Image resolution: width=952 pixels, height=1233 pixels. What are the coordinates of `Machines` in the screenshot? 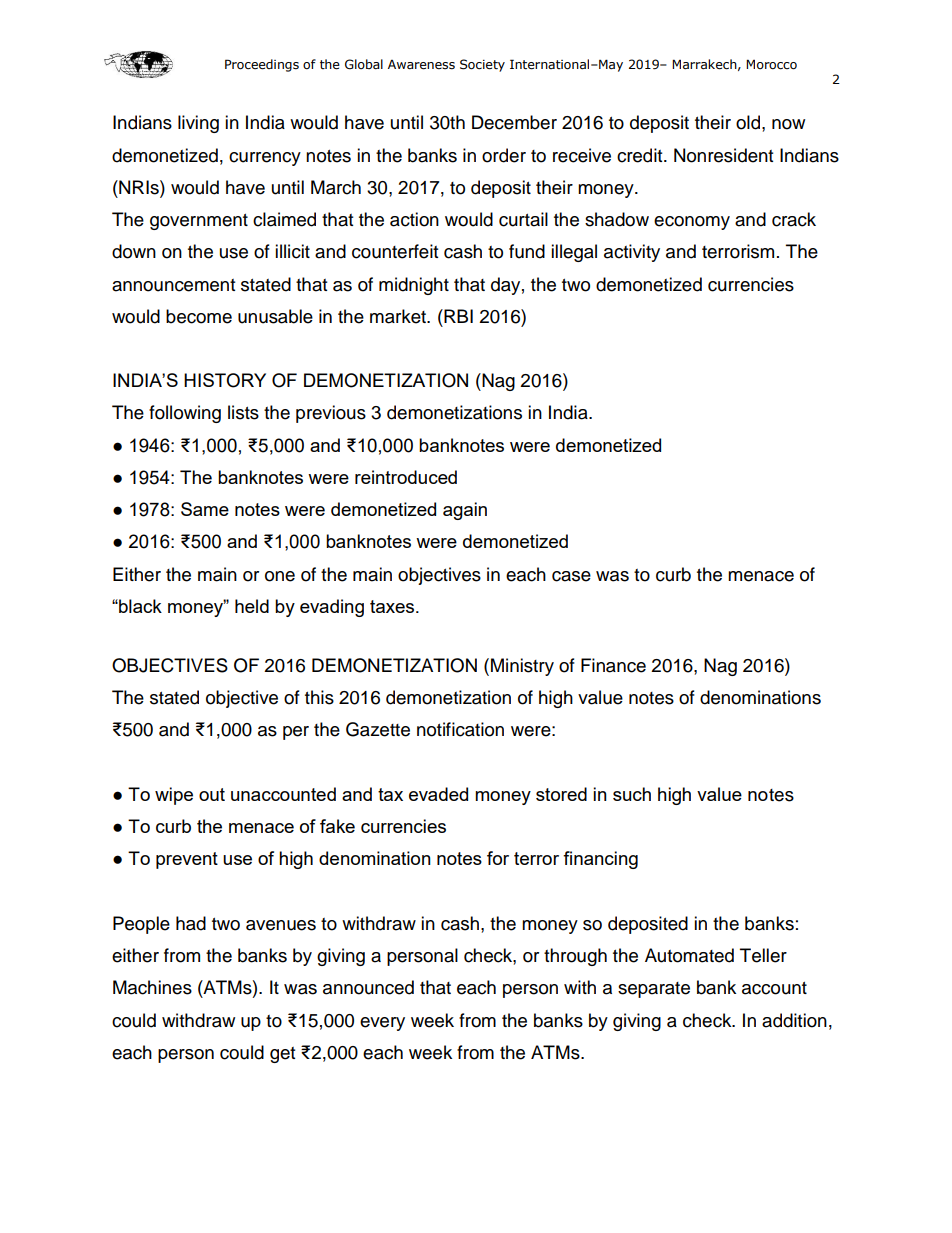 It's located at (152, 987).
